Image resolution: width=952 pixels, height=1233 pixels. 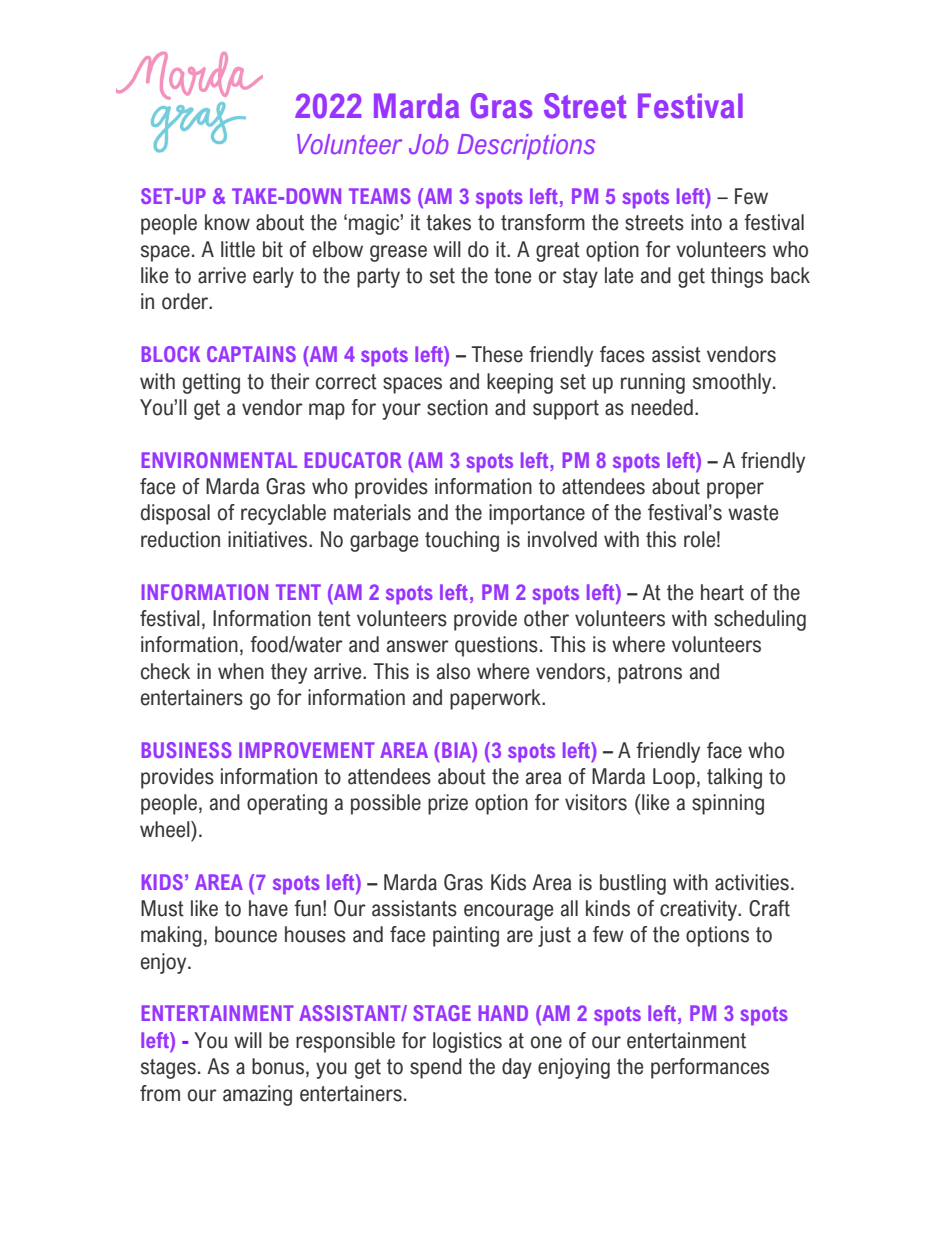 I want to click on know, so click(x=227, y=222).
